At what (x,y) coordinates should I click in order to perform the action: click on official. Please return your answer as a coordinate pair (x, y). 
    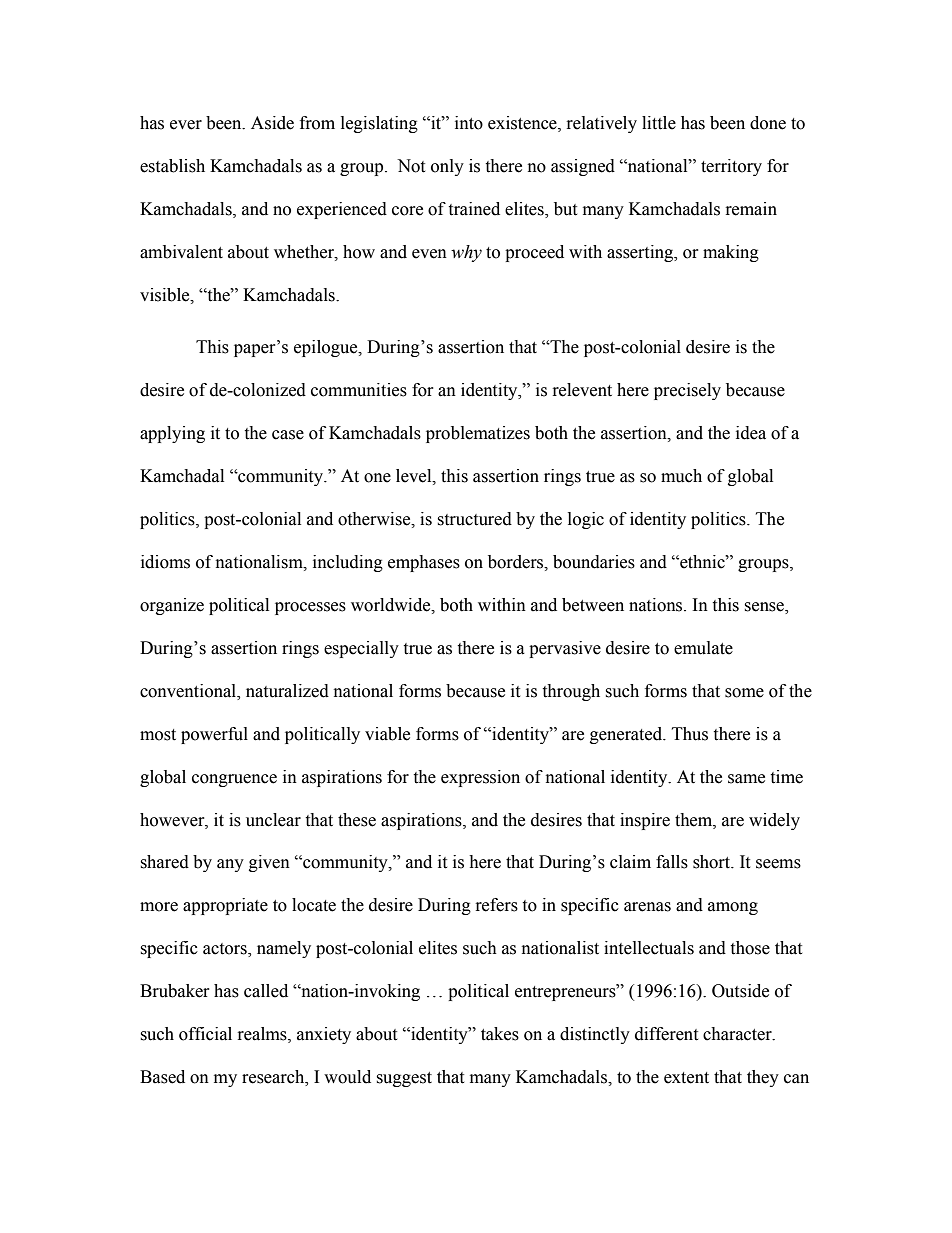
    Looking at the image, I should click on (205, 1034).
